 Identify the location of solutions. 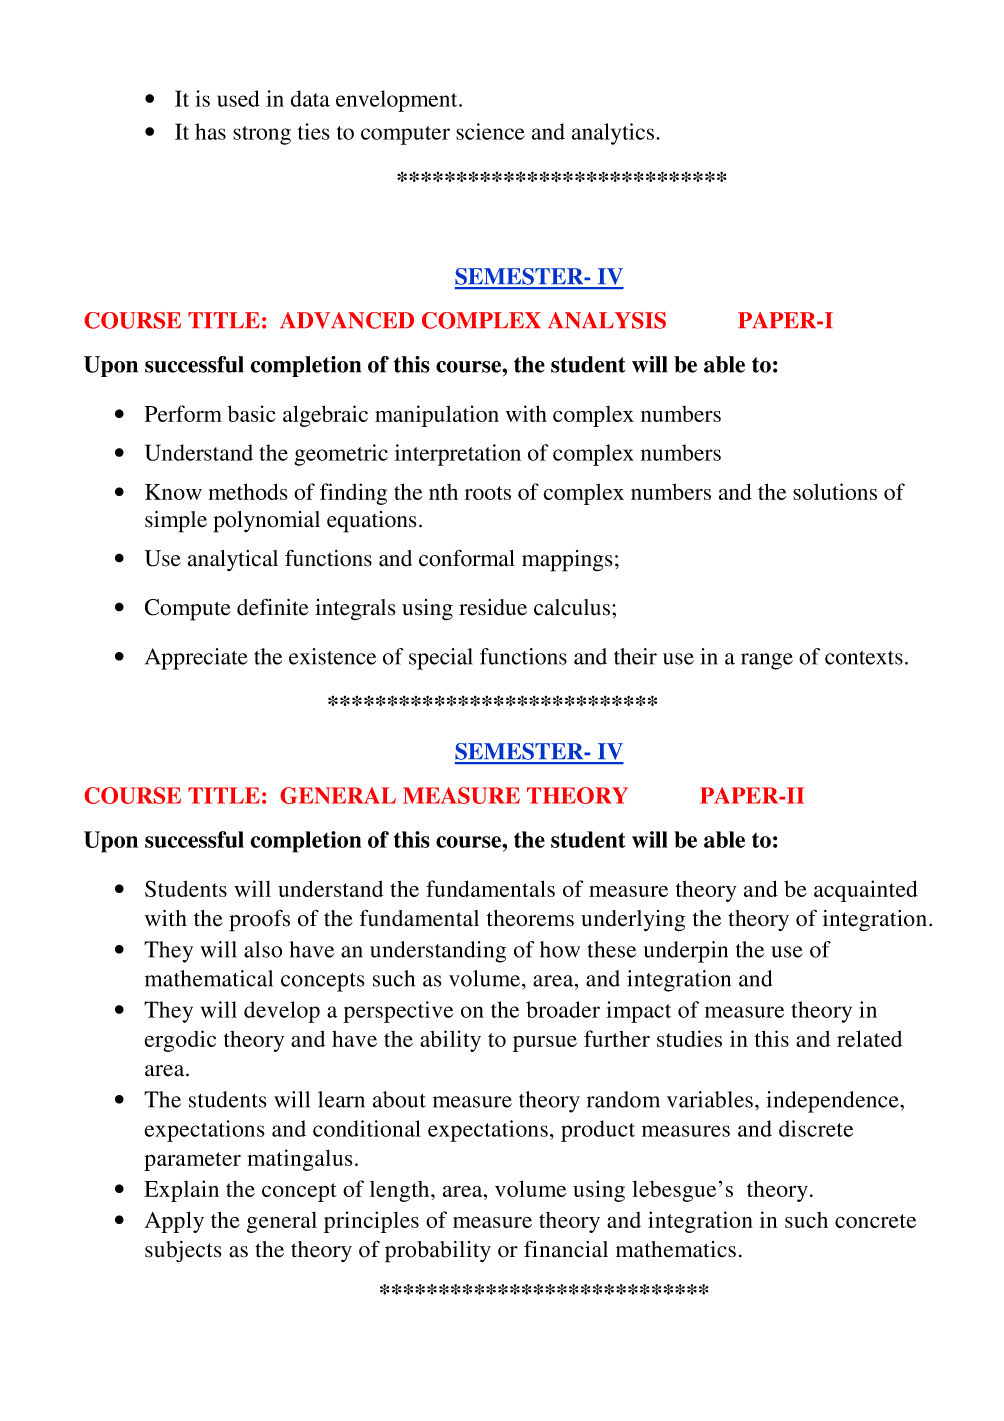
(835, 491).
